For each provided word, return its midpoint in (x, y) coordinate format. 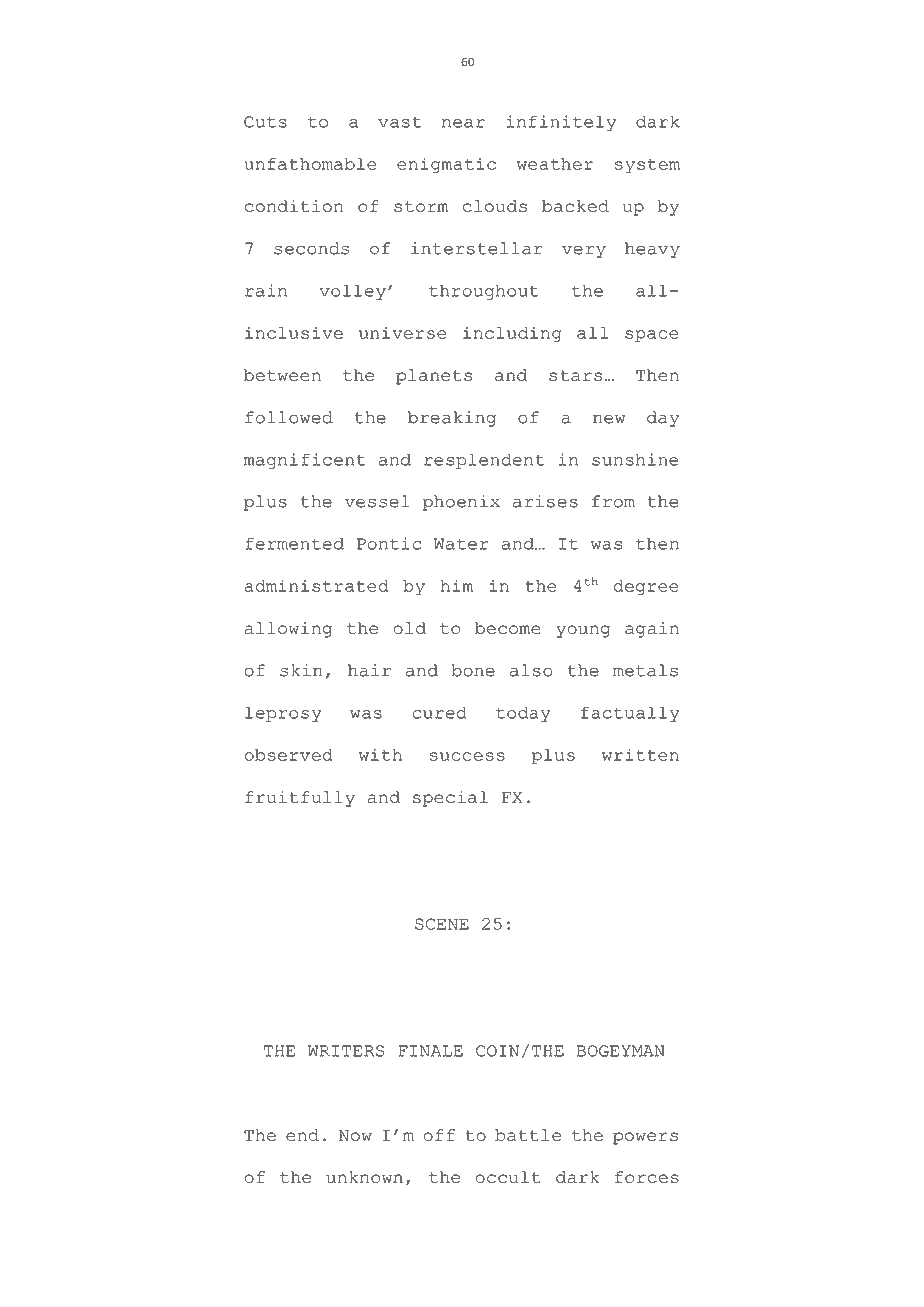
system (647, 166)
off (439, 1135)
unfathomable (310, 164)
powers (645, 1138)
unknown (364, 1177)
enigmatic (446, 165)
